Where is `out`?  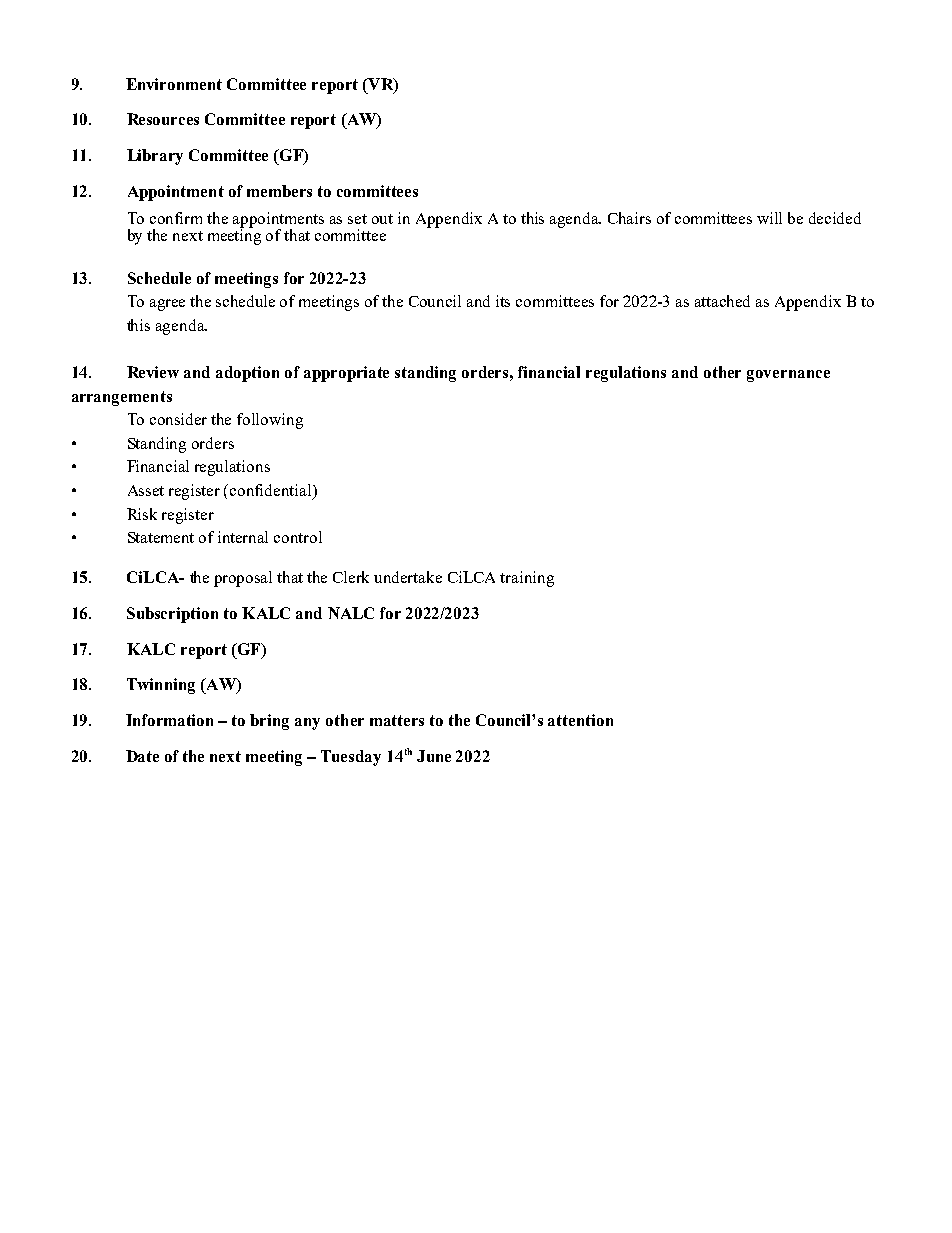
out is located at coordinates (382, 219).
